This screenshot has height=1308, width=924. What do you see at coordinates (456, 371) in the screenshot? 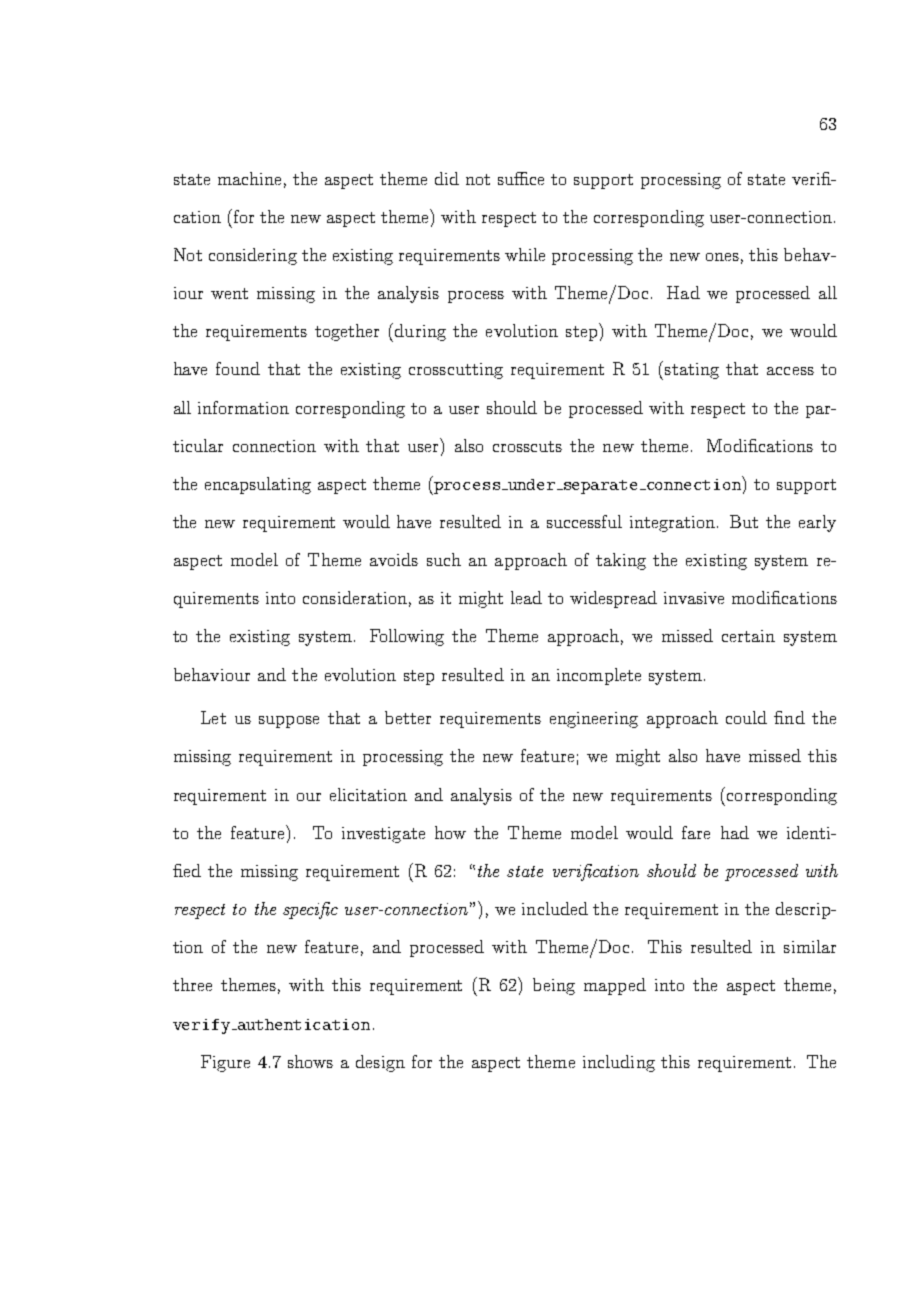
I see `crosscutting` at bounding box center [456, 371].
